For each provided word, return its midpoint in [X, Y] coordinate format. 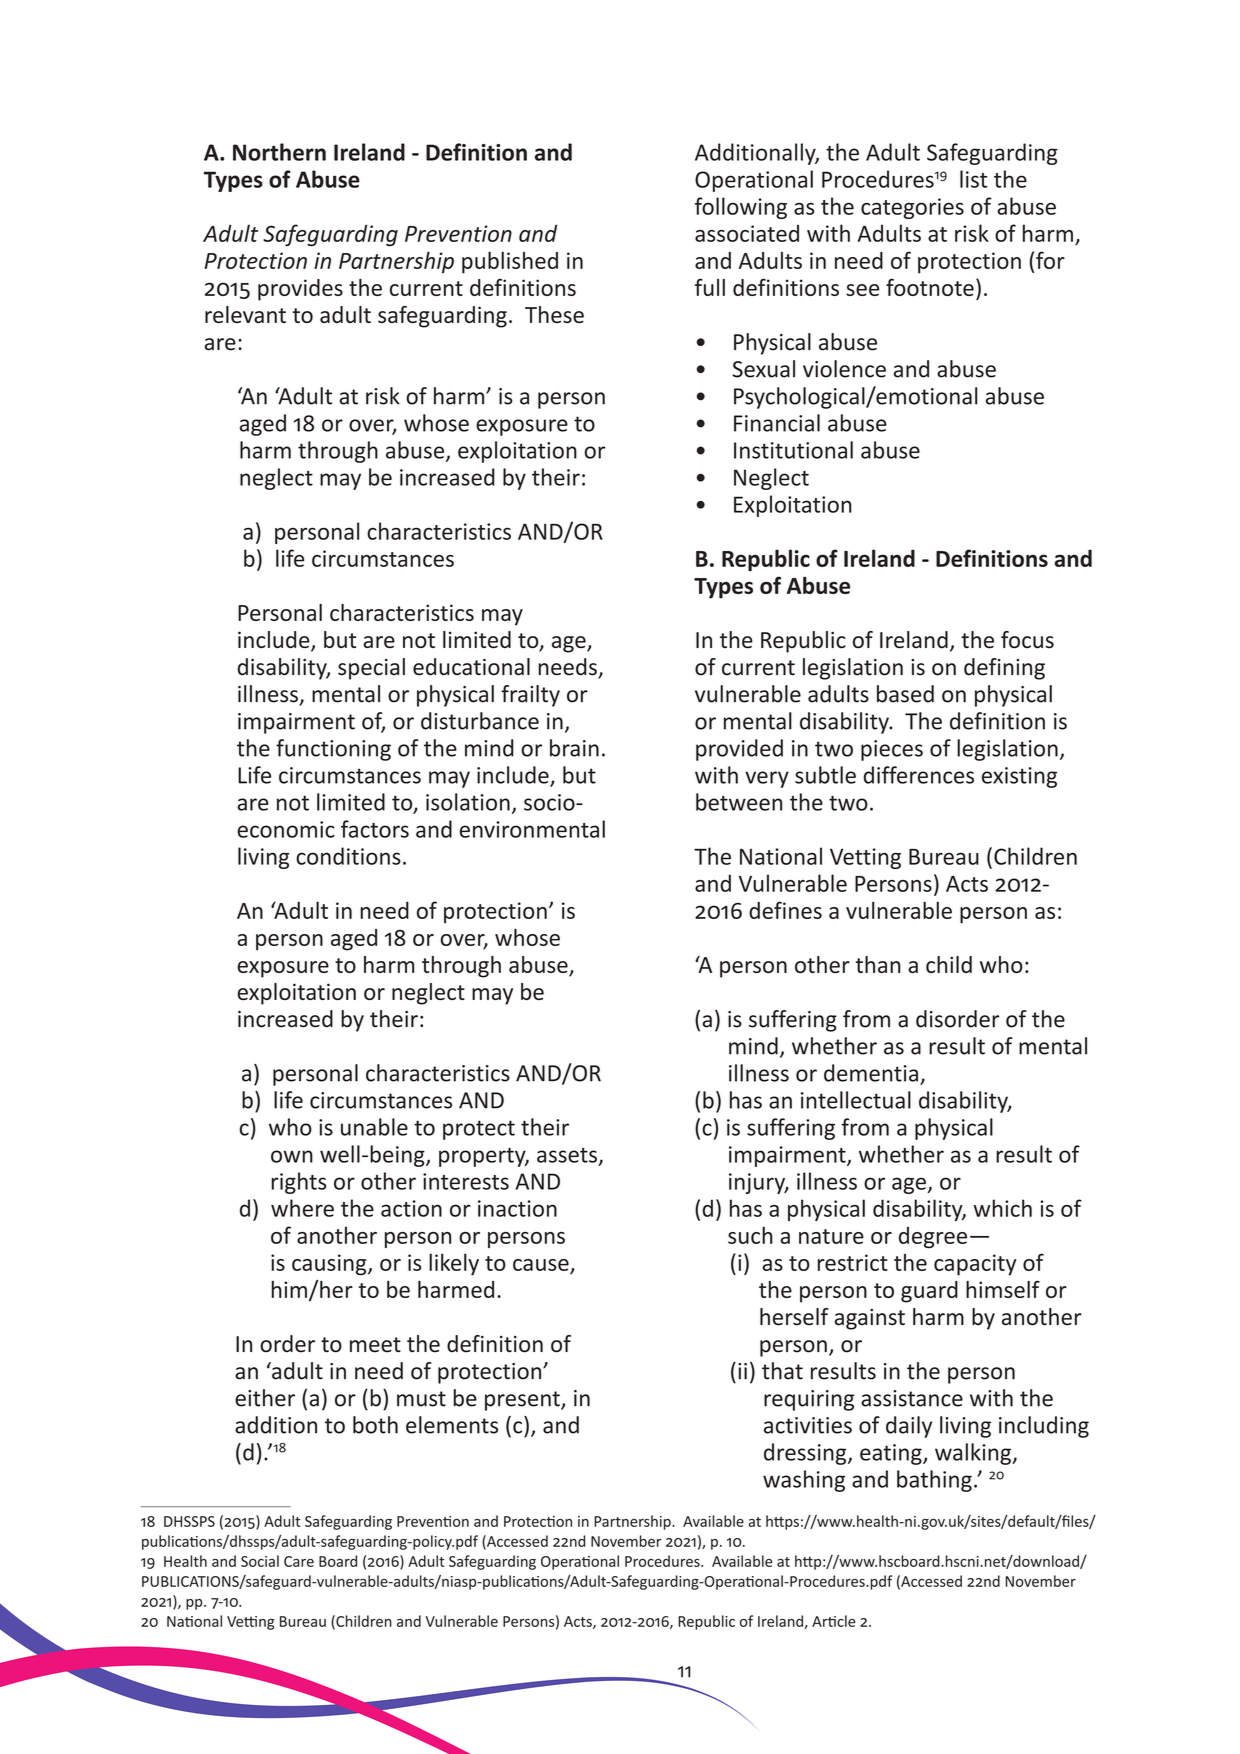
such [750, 1235]
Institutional [793, 450]
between [739, 802]
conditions [348, 856]
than [878, 964]
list [974, 179]
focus [1027, 640]
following [741, 208]
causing [330, 1264]
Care [299, 1561]
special [371, 669]
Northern [279, 152]
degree [933, 1237]
